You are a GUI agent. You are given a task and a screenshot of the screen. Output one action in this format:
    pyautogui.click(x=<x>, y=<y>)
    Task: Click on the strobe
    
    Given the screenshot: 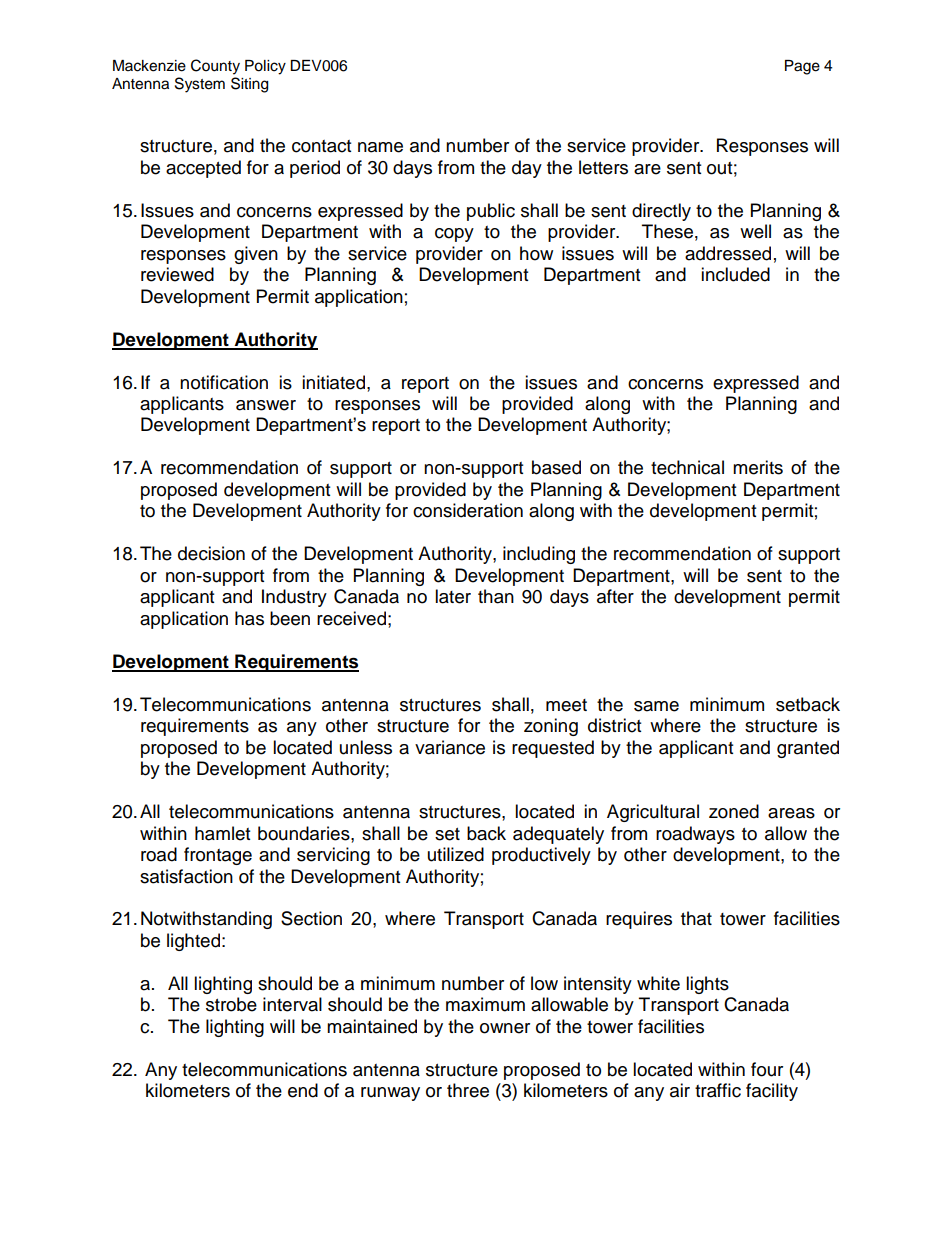 What is the action you would take?
    pyautogui.click(x=231, y=1004)
